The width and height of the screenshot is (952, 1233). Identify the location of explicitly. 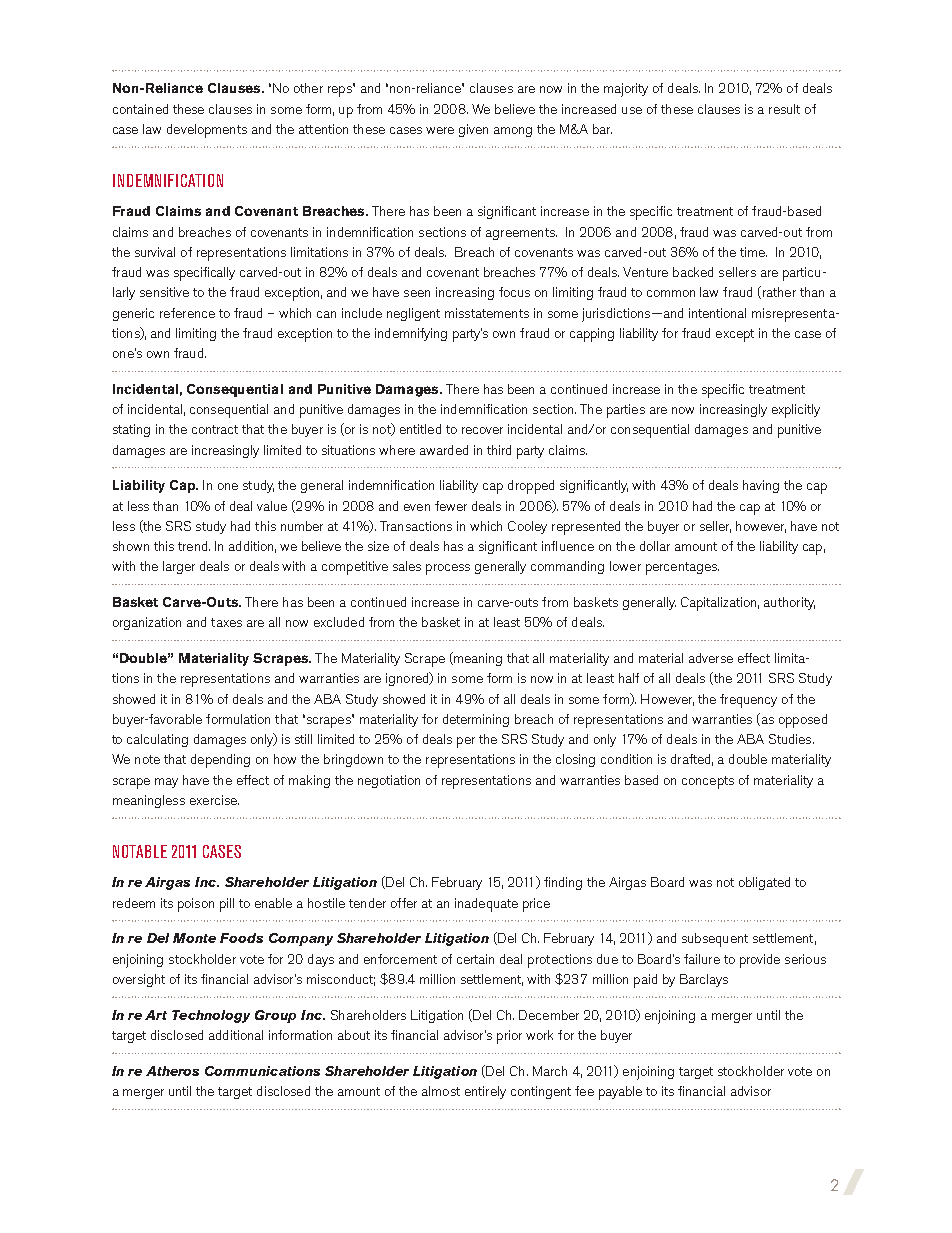
(796, 411).
